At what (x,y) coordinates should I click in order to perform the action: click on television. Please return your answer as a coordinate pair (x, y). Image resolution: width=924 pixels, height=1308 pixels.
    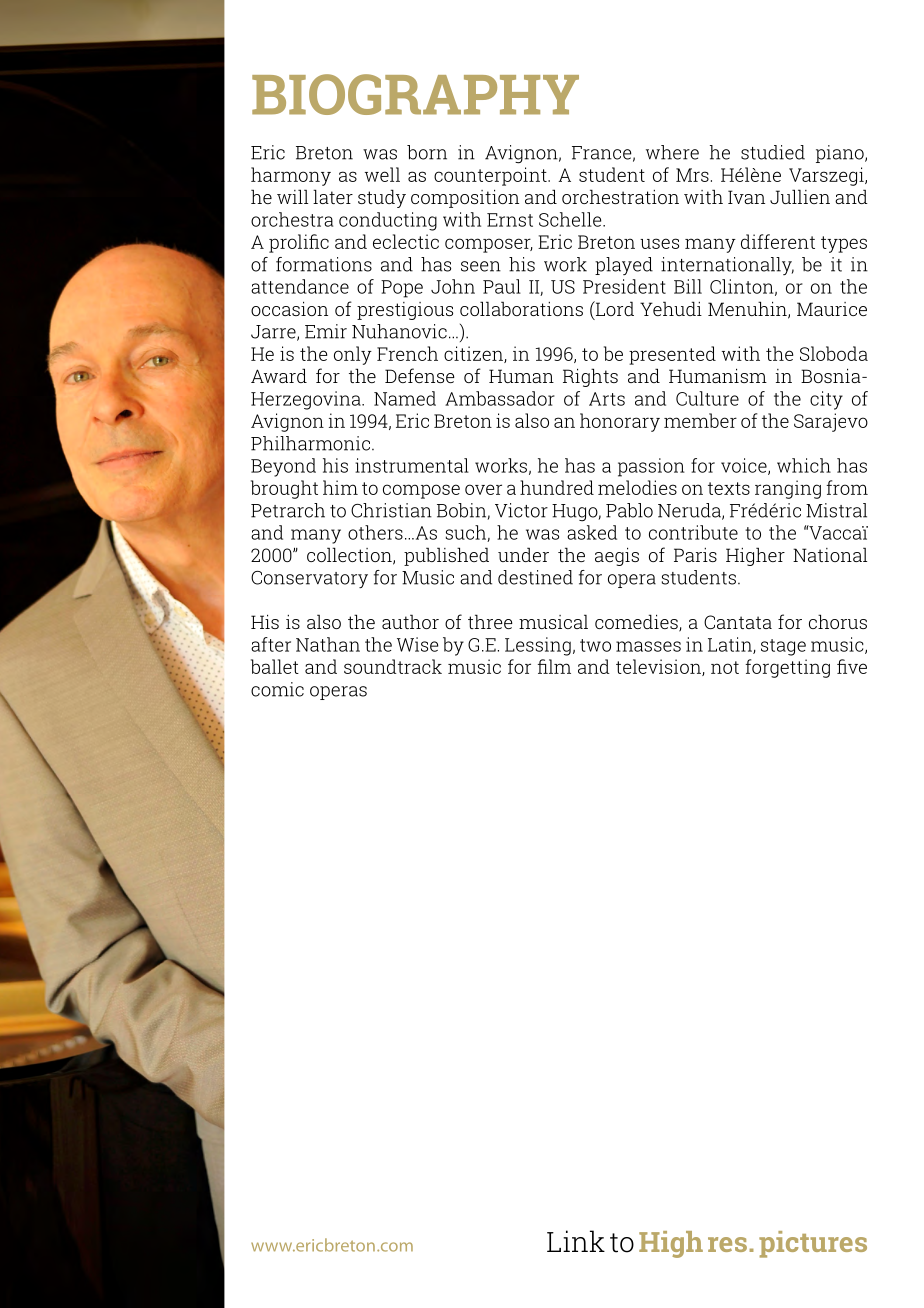
    Looking at the image, I should click on (659, 667).
